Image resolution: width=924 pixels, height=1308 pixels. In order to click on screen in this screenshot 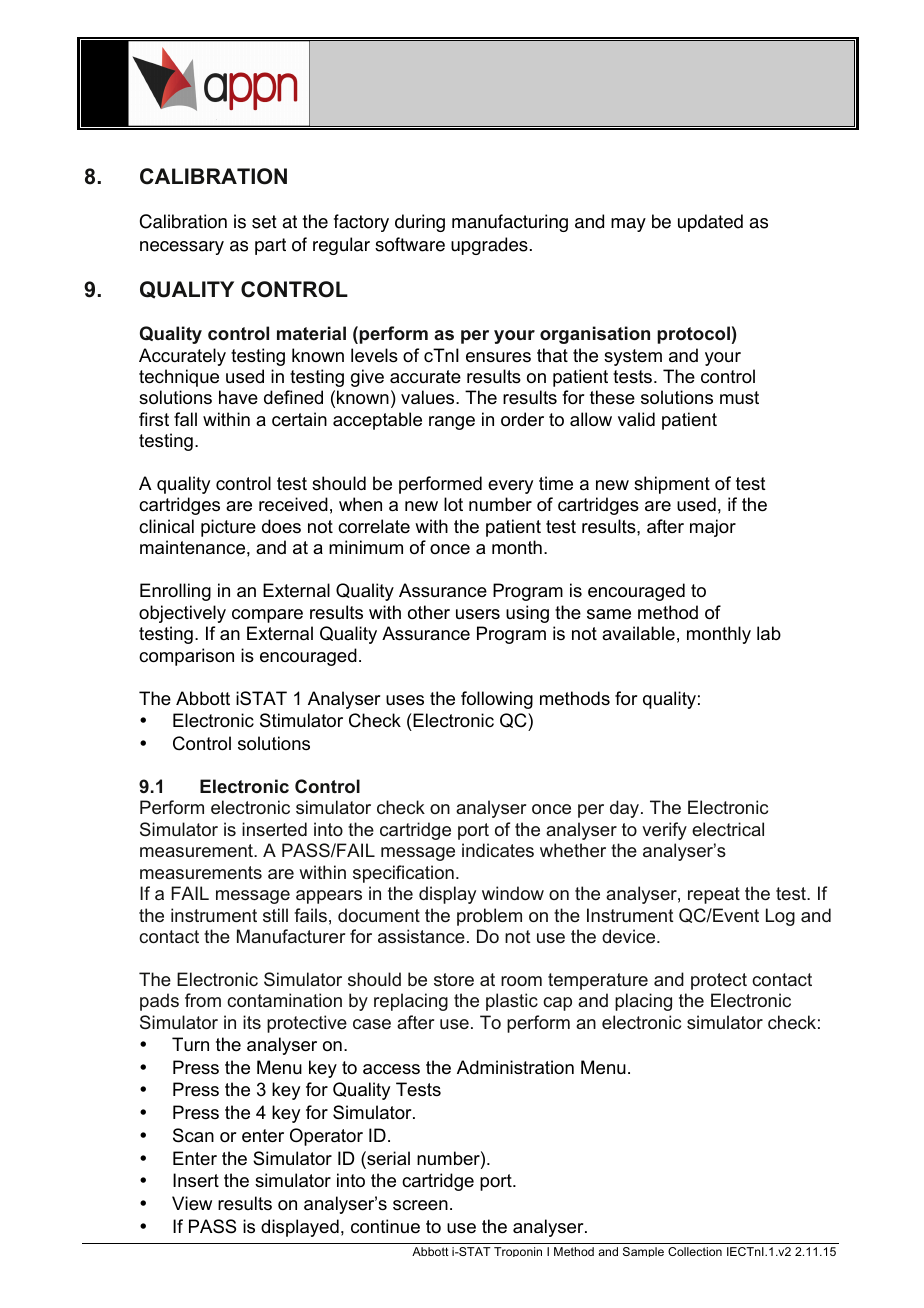, I will do `click(420, 1205)`.
